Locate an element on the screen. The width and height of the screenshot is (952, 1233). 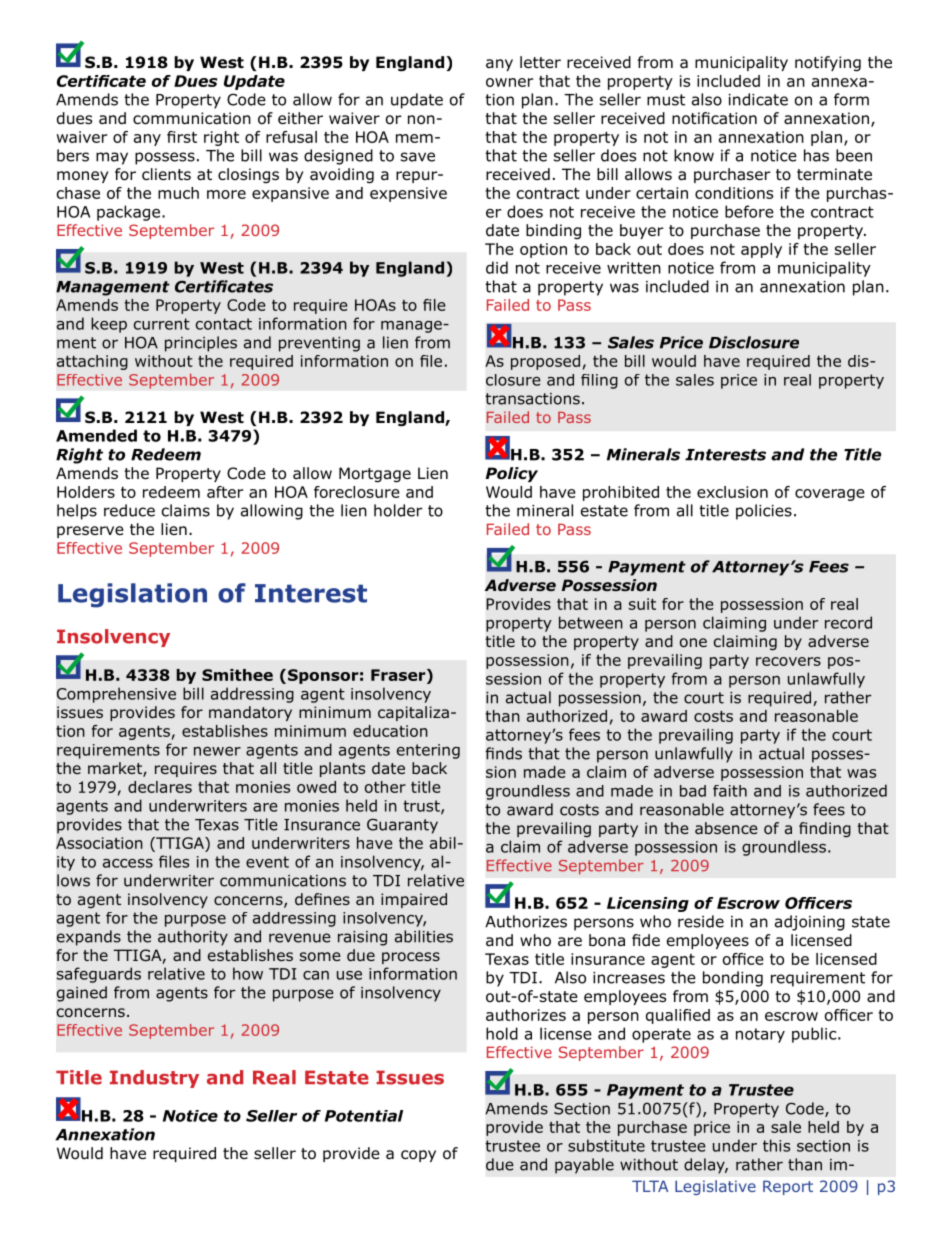
owner is located at coordinates (509, 82).
